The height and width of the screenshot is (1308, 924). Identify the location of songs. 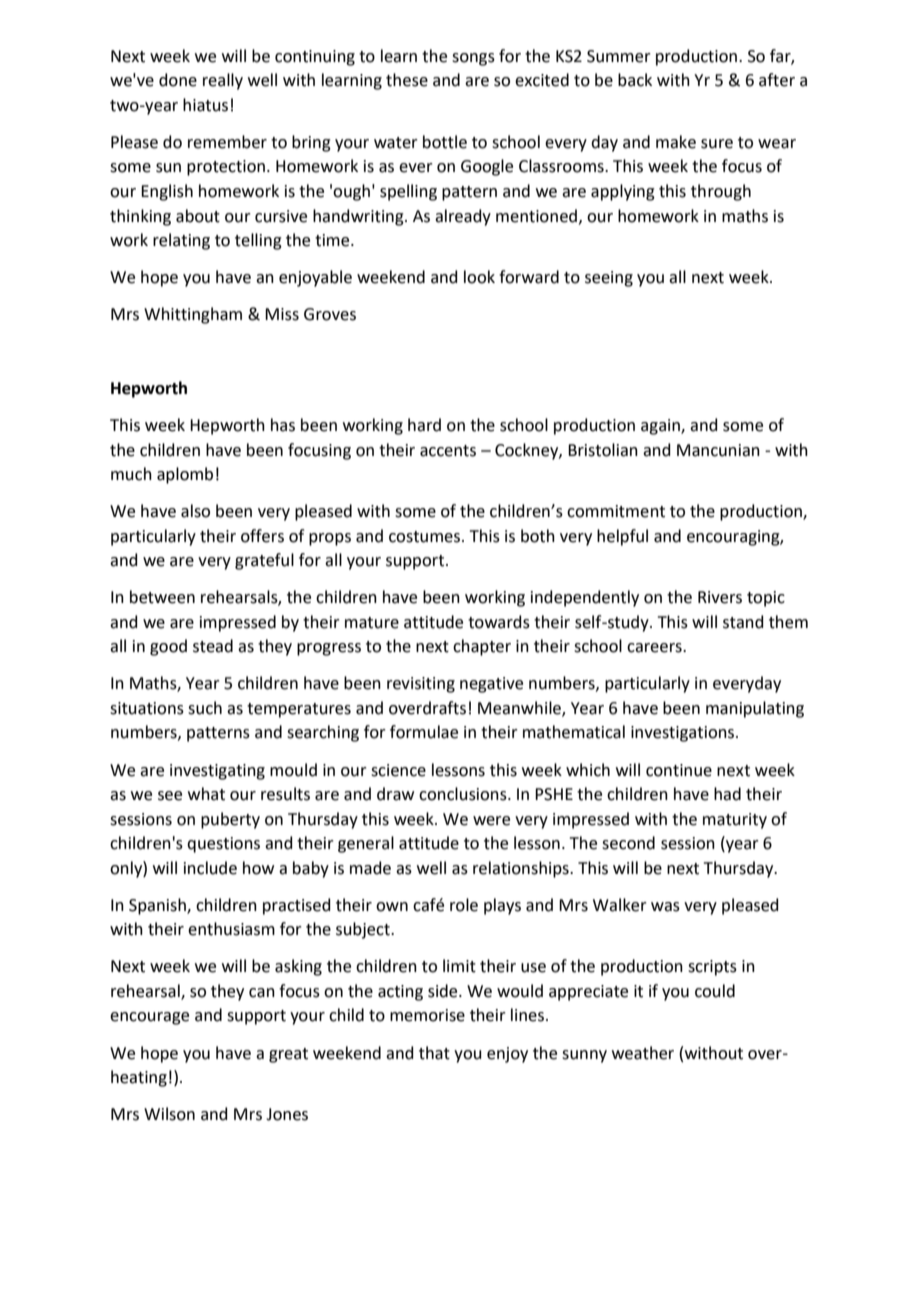
(473, 59).
